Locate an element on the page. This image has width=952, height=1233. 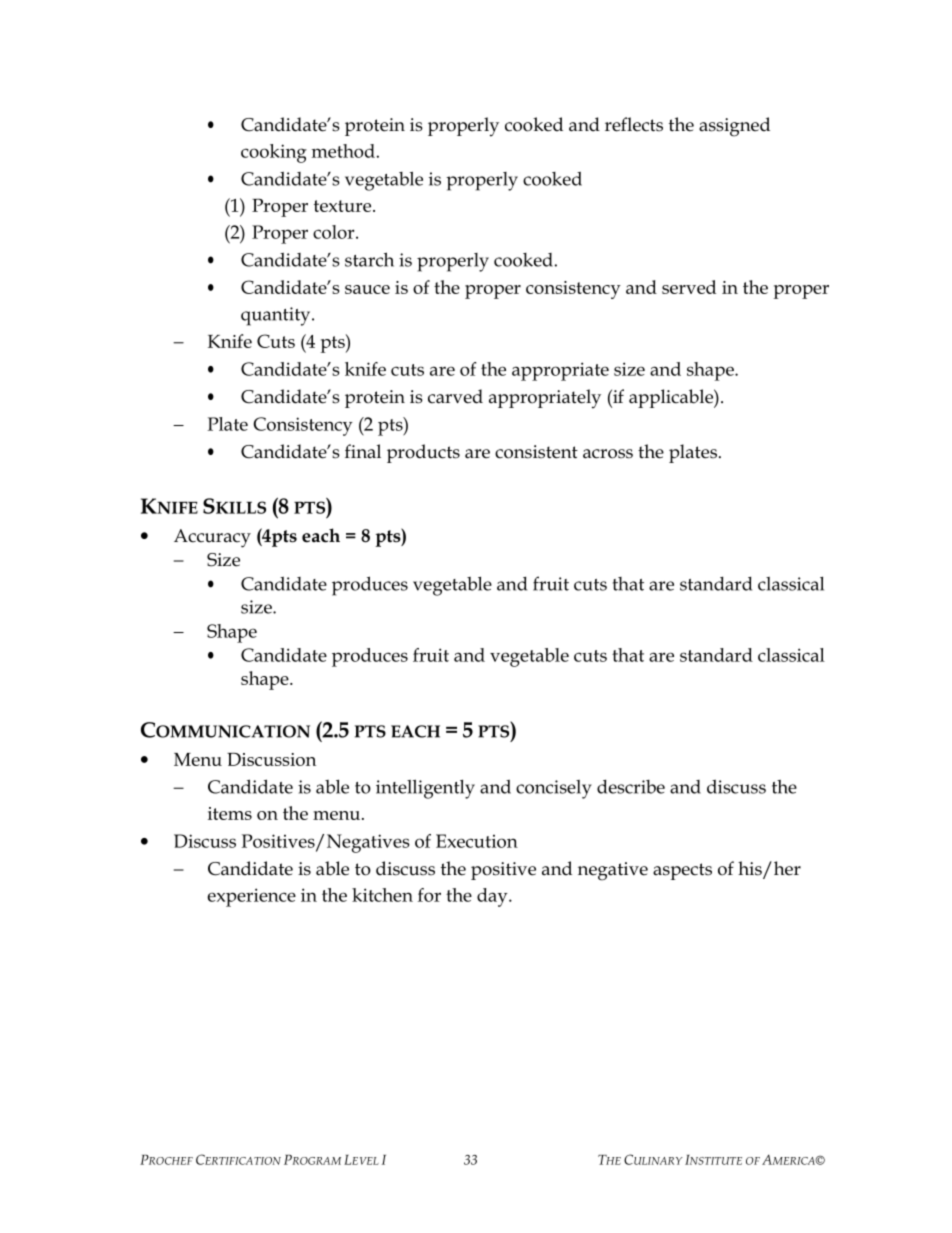
across is located at coordinates (608, 454).
